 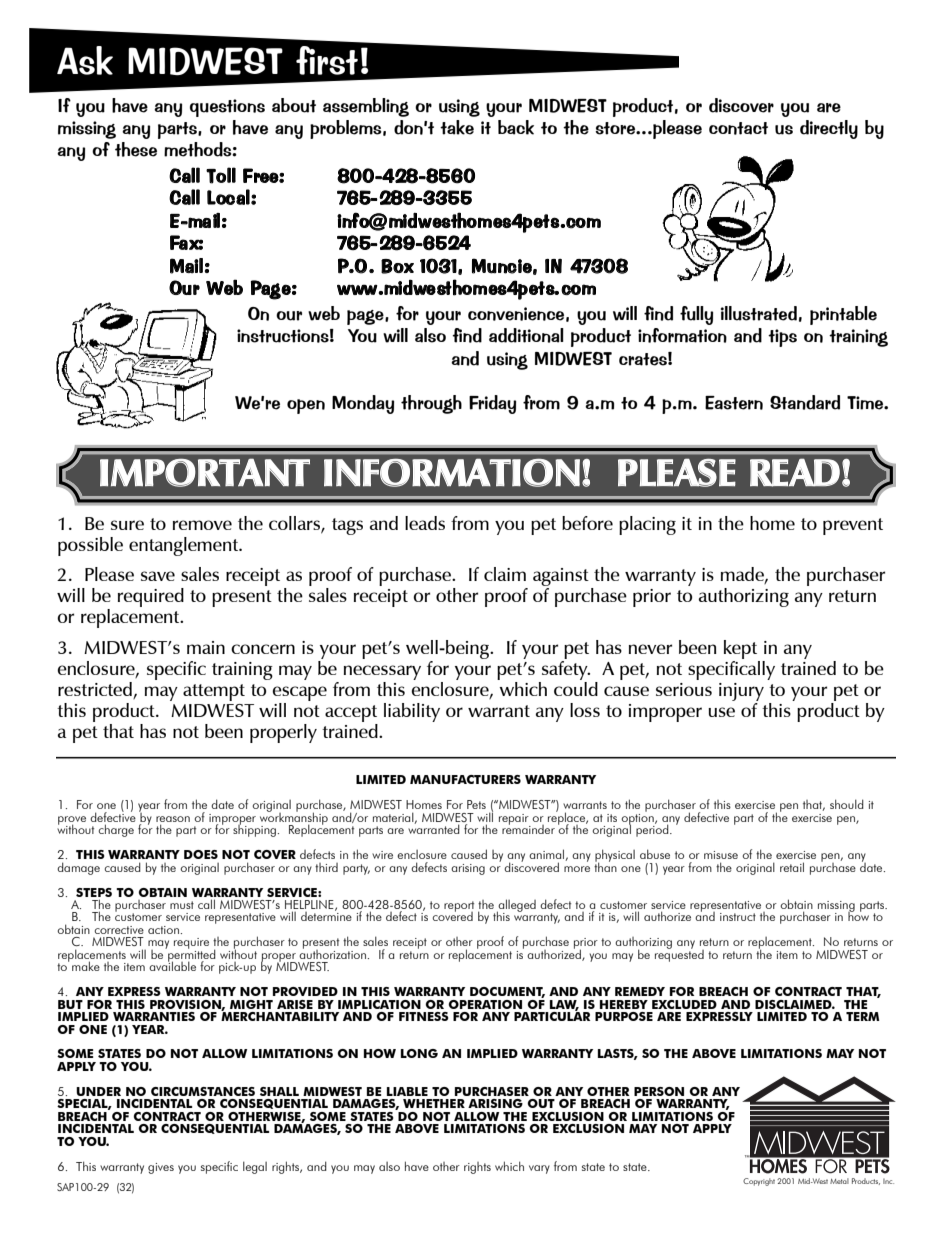 I want to click on MANUFACTURERS, so click(x=465, y=779).
